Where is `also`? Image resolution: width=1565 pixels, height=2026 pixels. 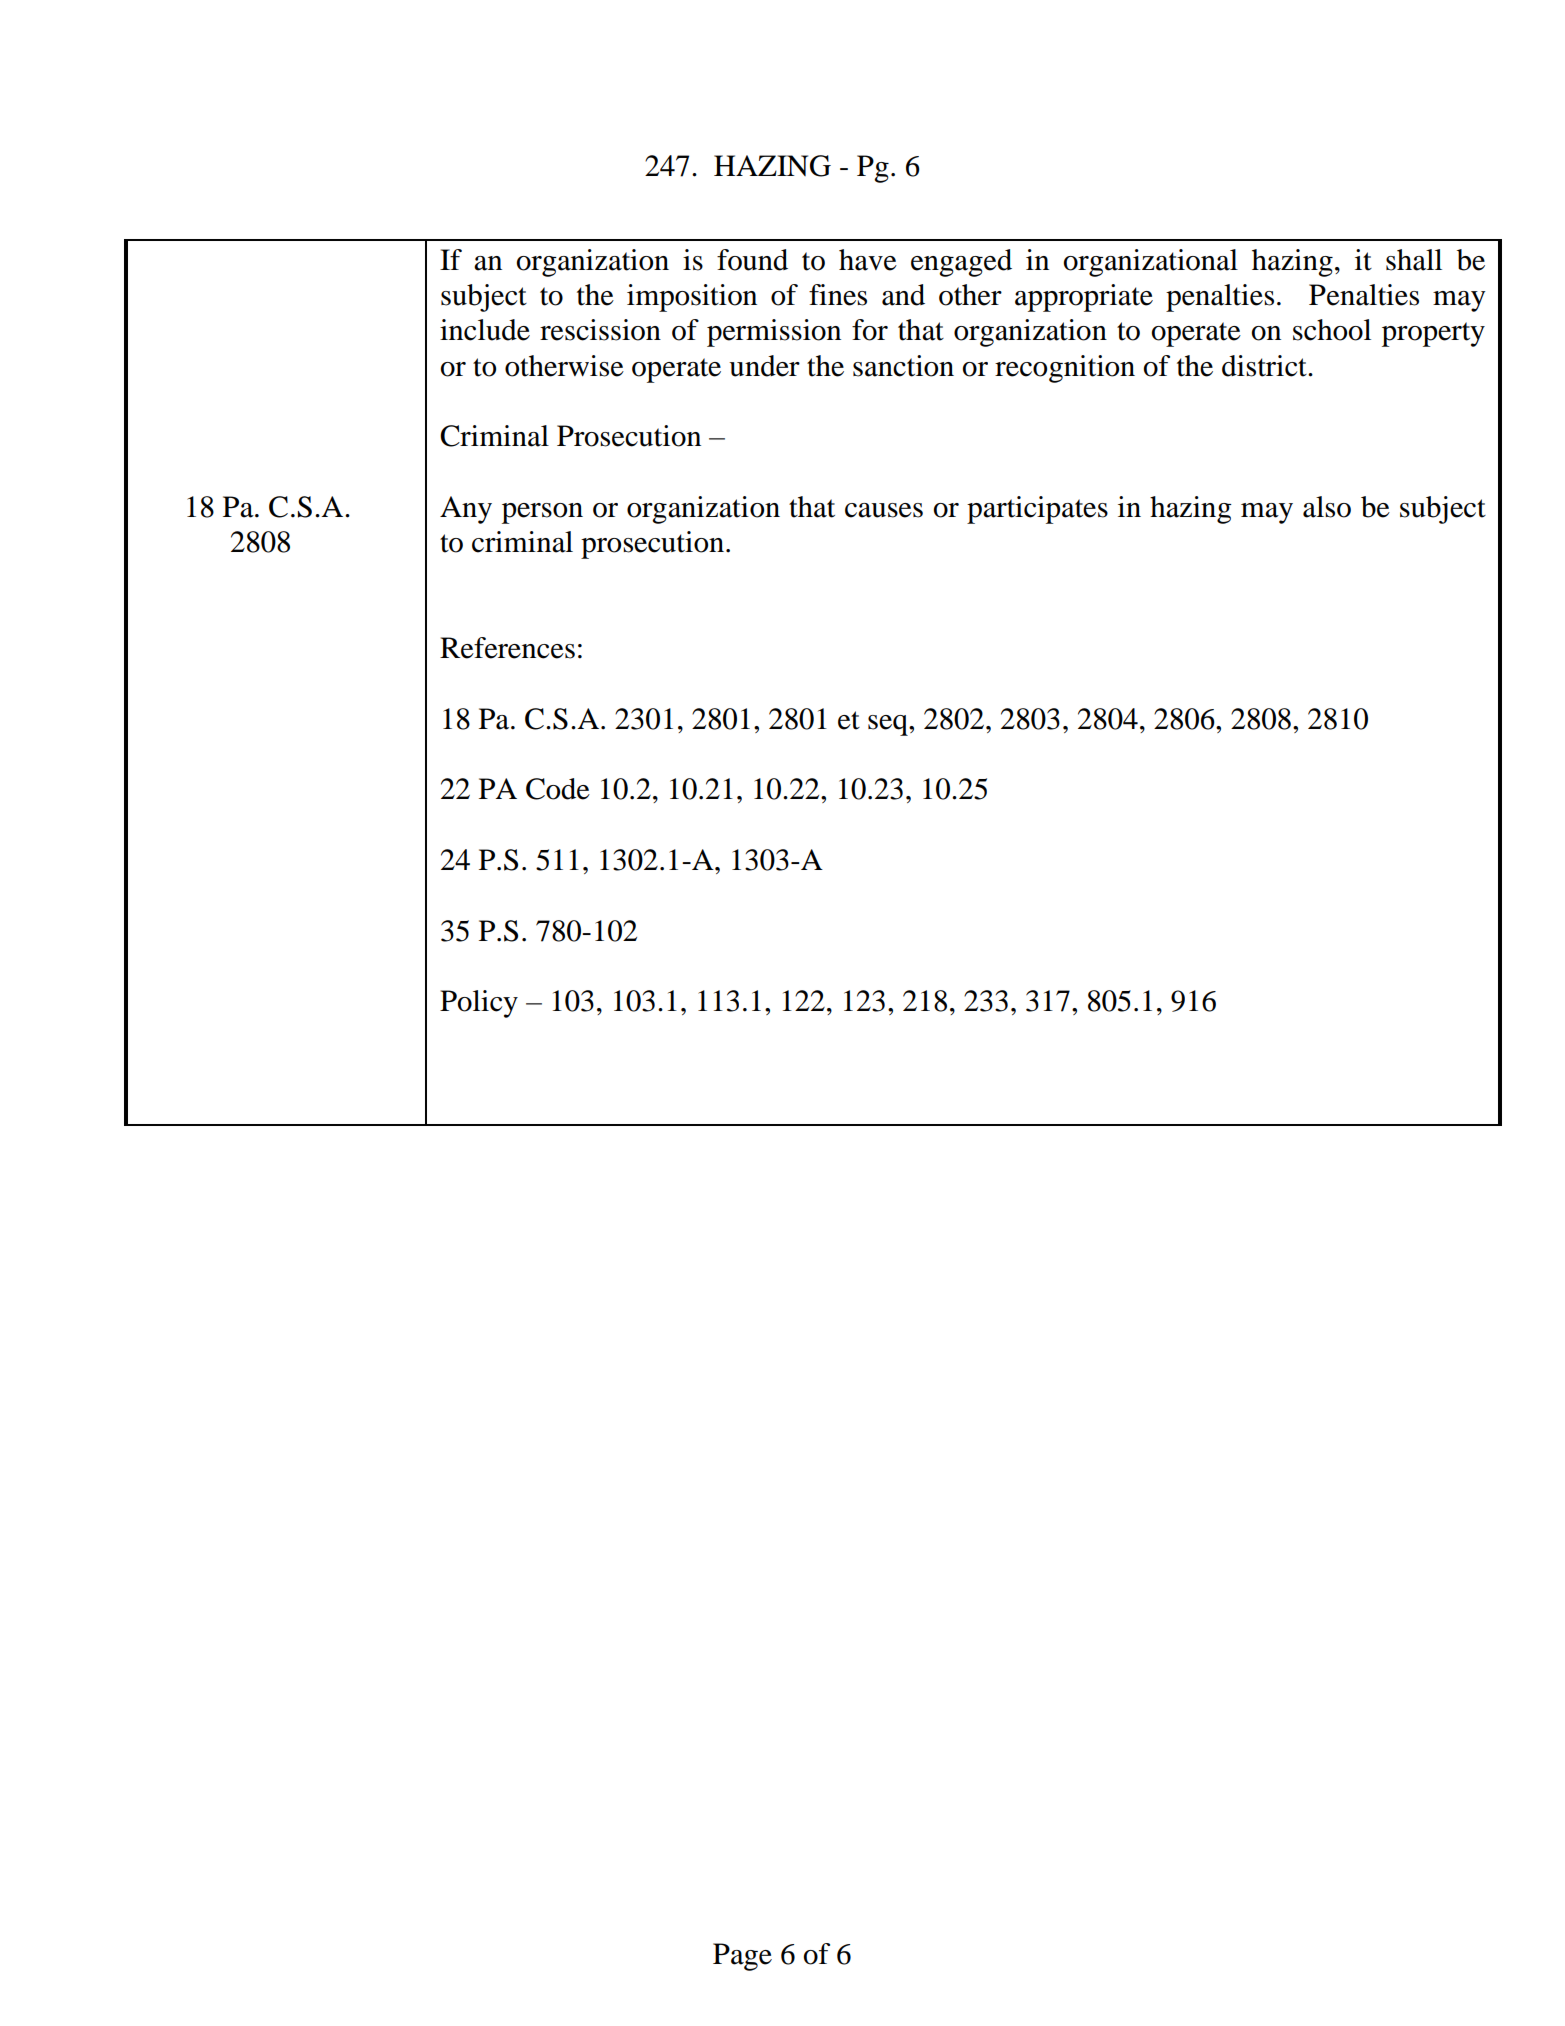
also is located at coordinates (1327, 507).
